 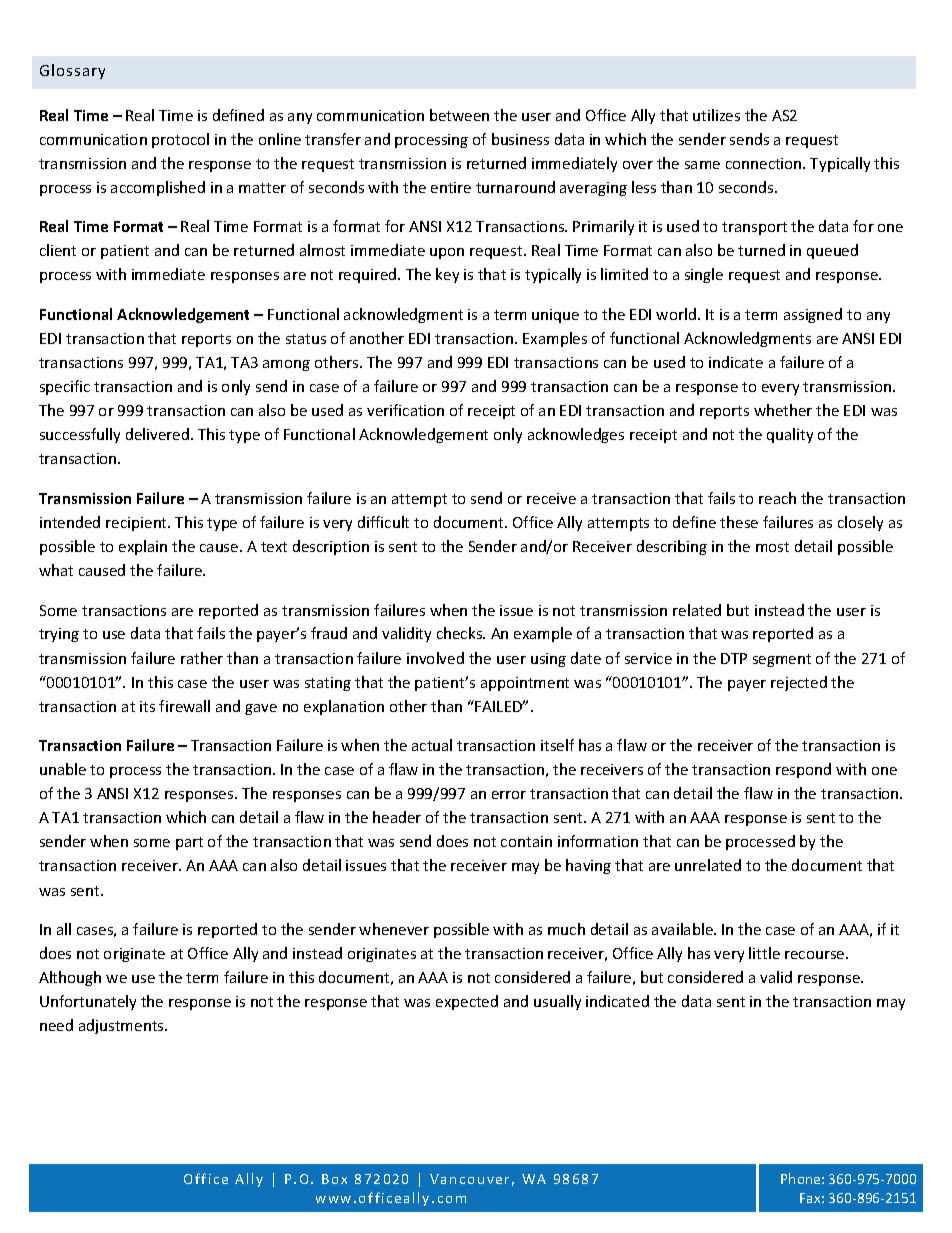 What do you see at coordinates (764, 953) in the screenshot?
I see `little` at bounding box center [764, 953].
